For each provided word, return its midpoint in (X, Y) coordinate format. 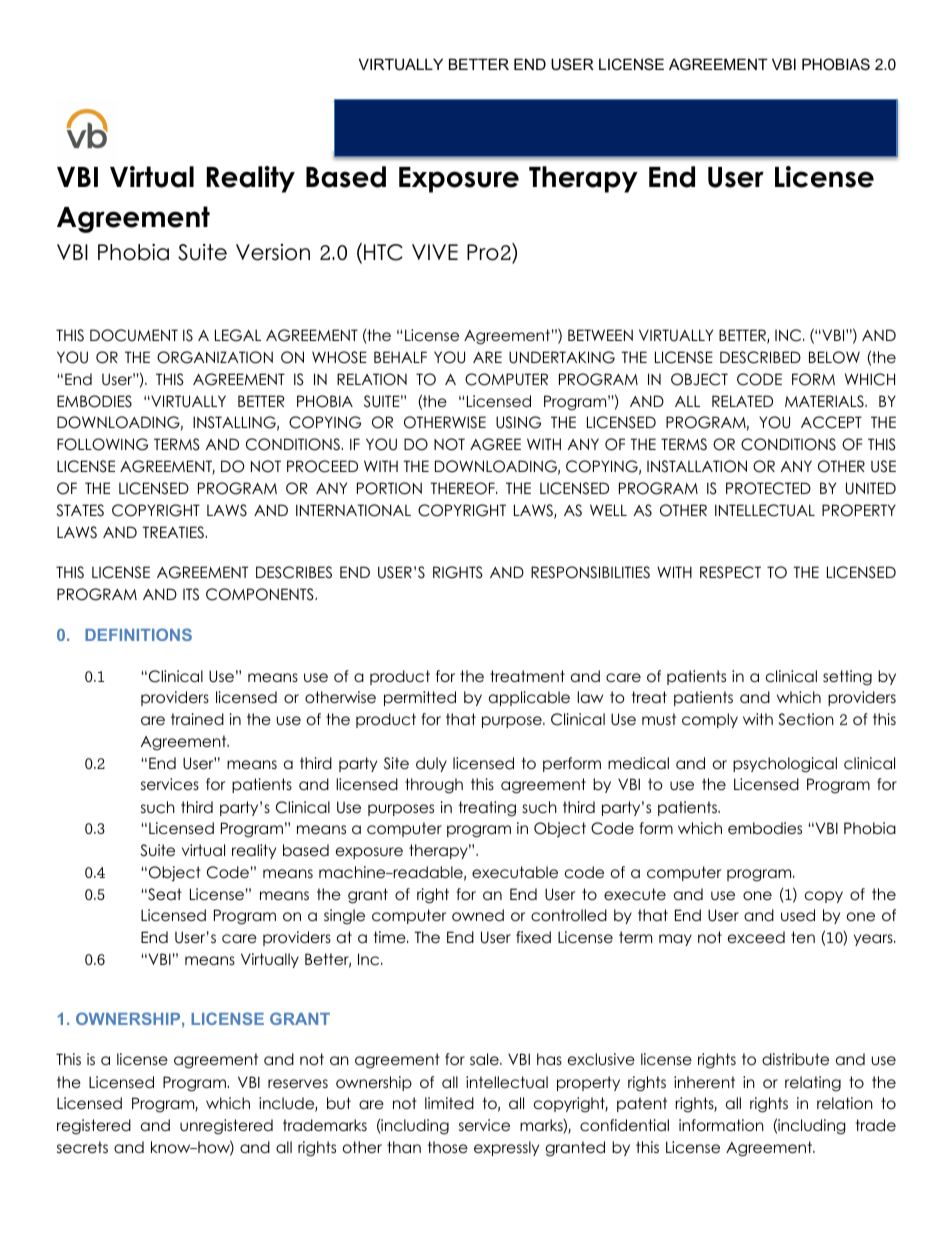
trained (197, 719)
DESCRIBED (760, 357)
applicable (529, 698)
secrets (82, 1147)
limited (449, 1103)
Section (806, 719)
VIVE (435, 252)
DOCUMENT (134, 335)
